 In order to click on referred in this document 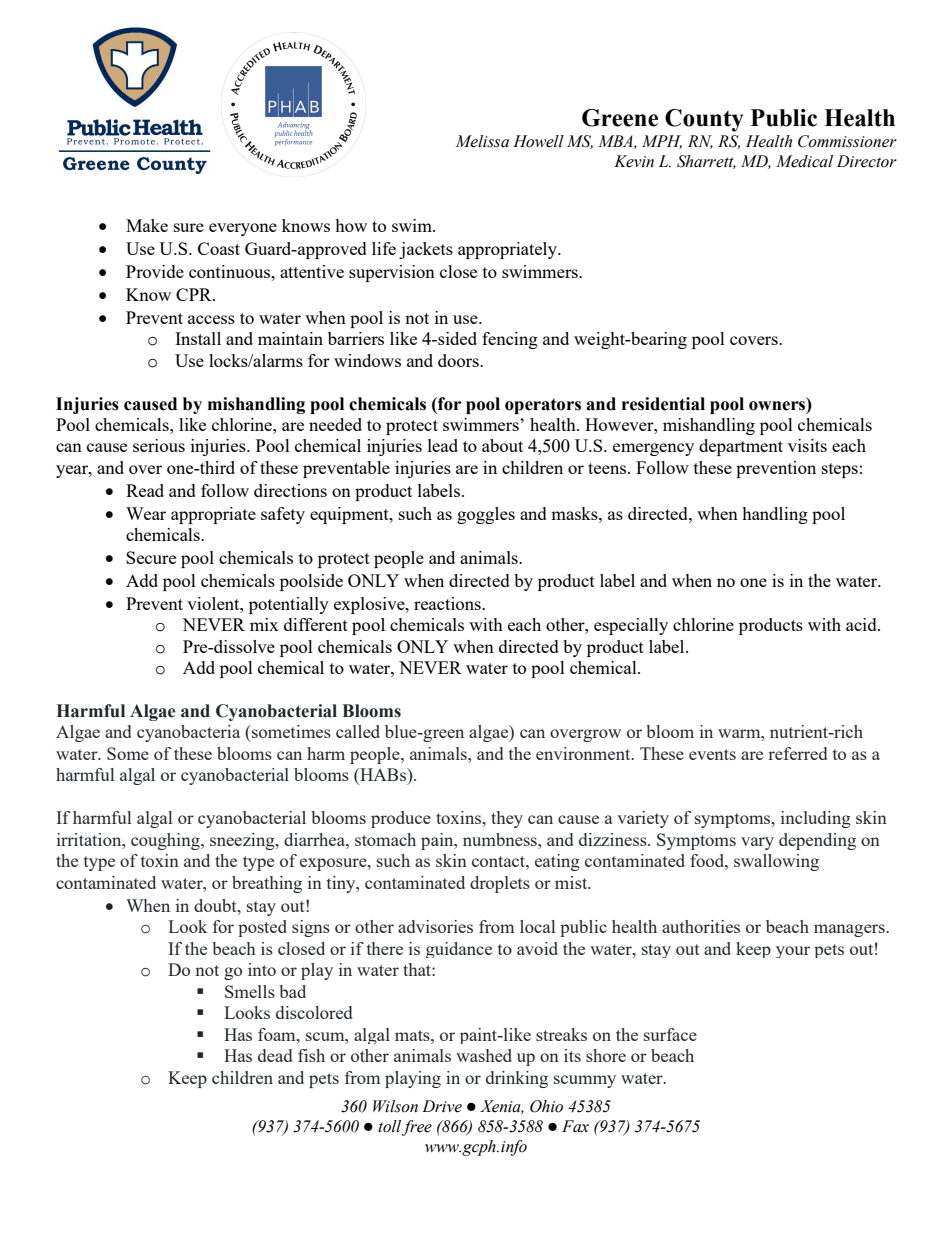, I will do `click(797, 753)`.
